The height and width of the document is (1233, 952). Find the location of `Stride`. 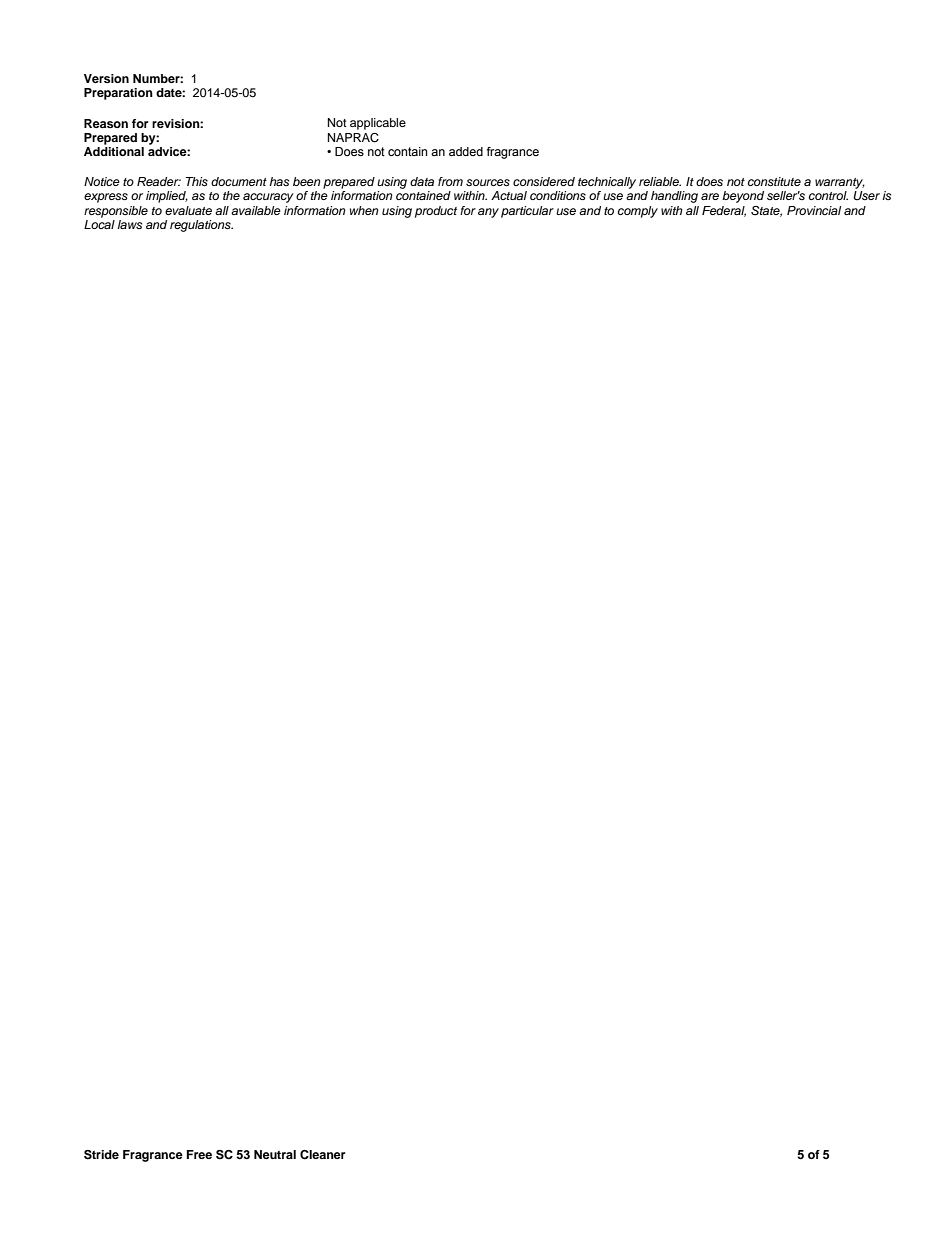

Stride is located at coordinates (101, 1155).
